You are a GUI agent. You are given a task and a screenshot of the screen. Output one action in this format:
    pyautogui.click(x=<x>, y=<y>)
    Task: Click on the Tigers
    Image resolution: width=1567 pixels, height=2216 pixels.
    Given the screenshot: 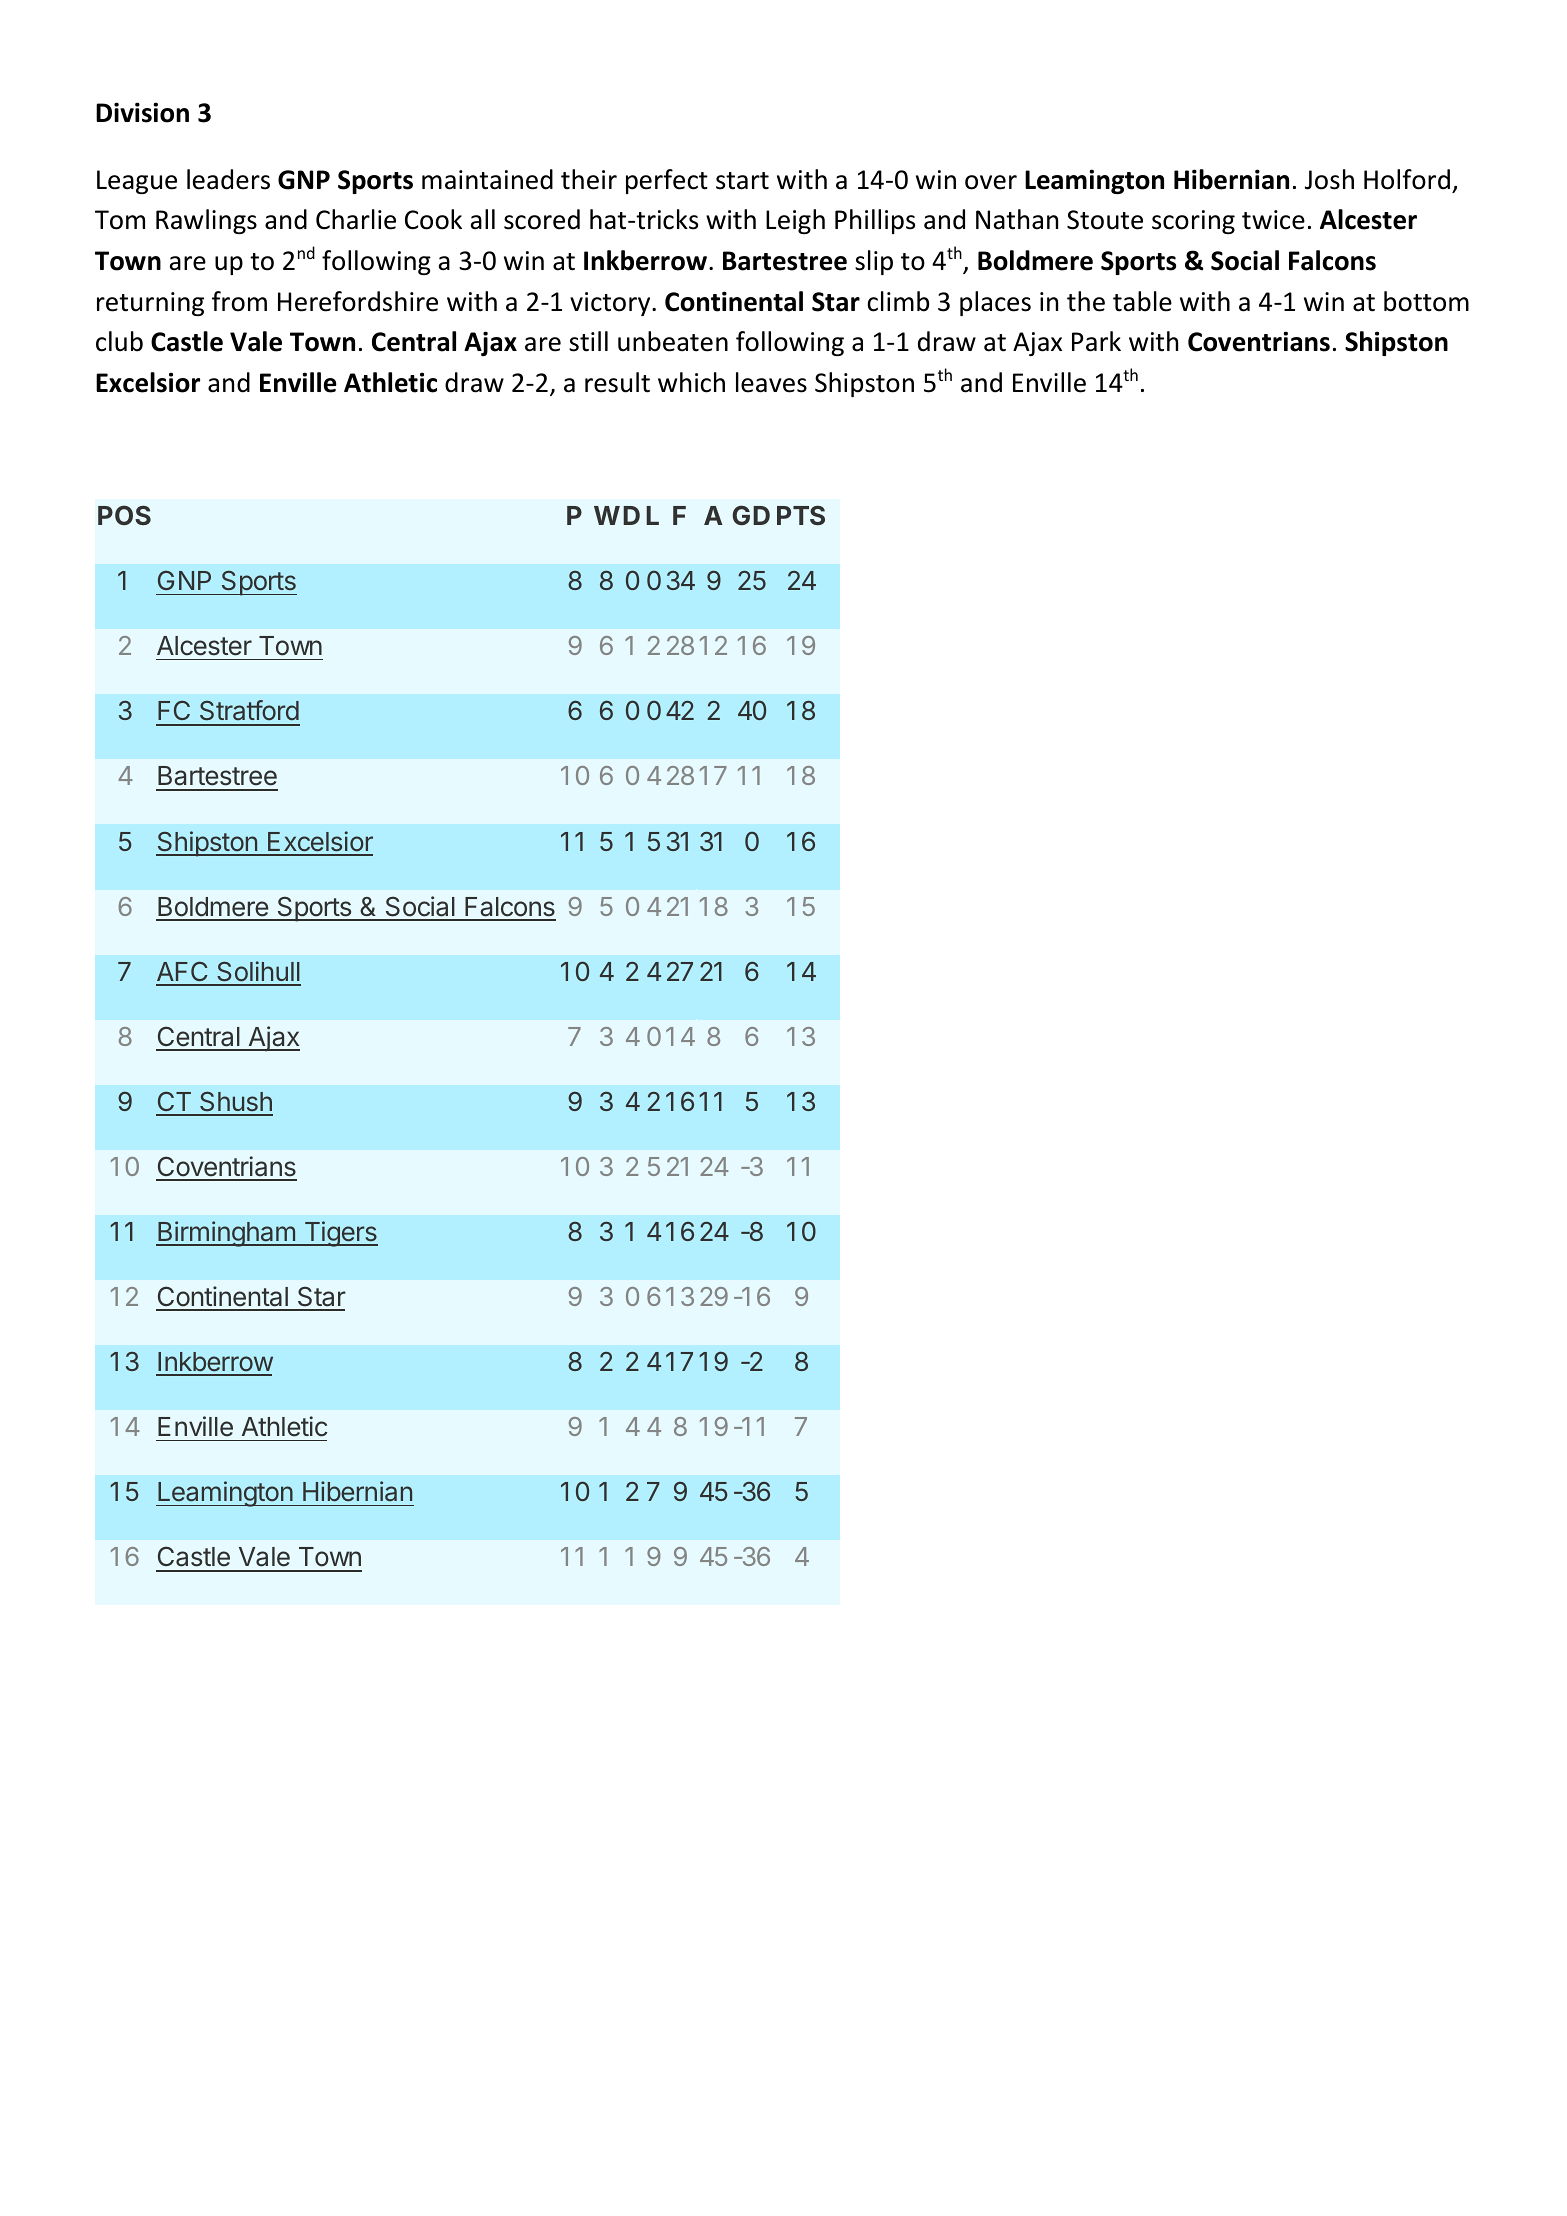 What is the action you would take?
    pyautogui.click(x=340, y=1234)
